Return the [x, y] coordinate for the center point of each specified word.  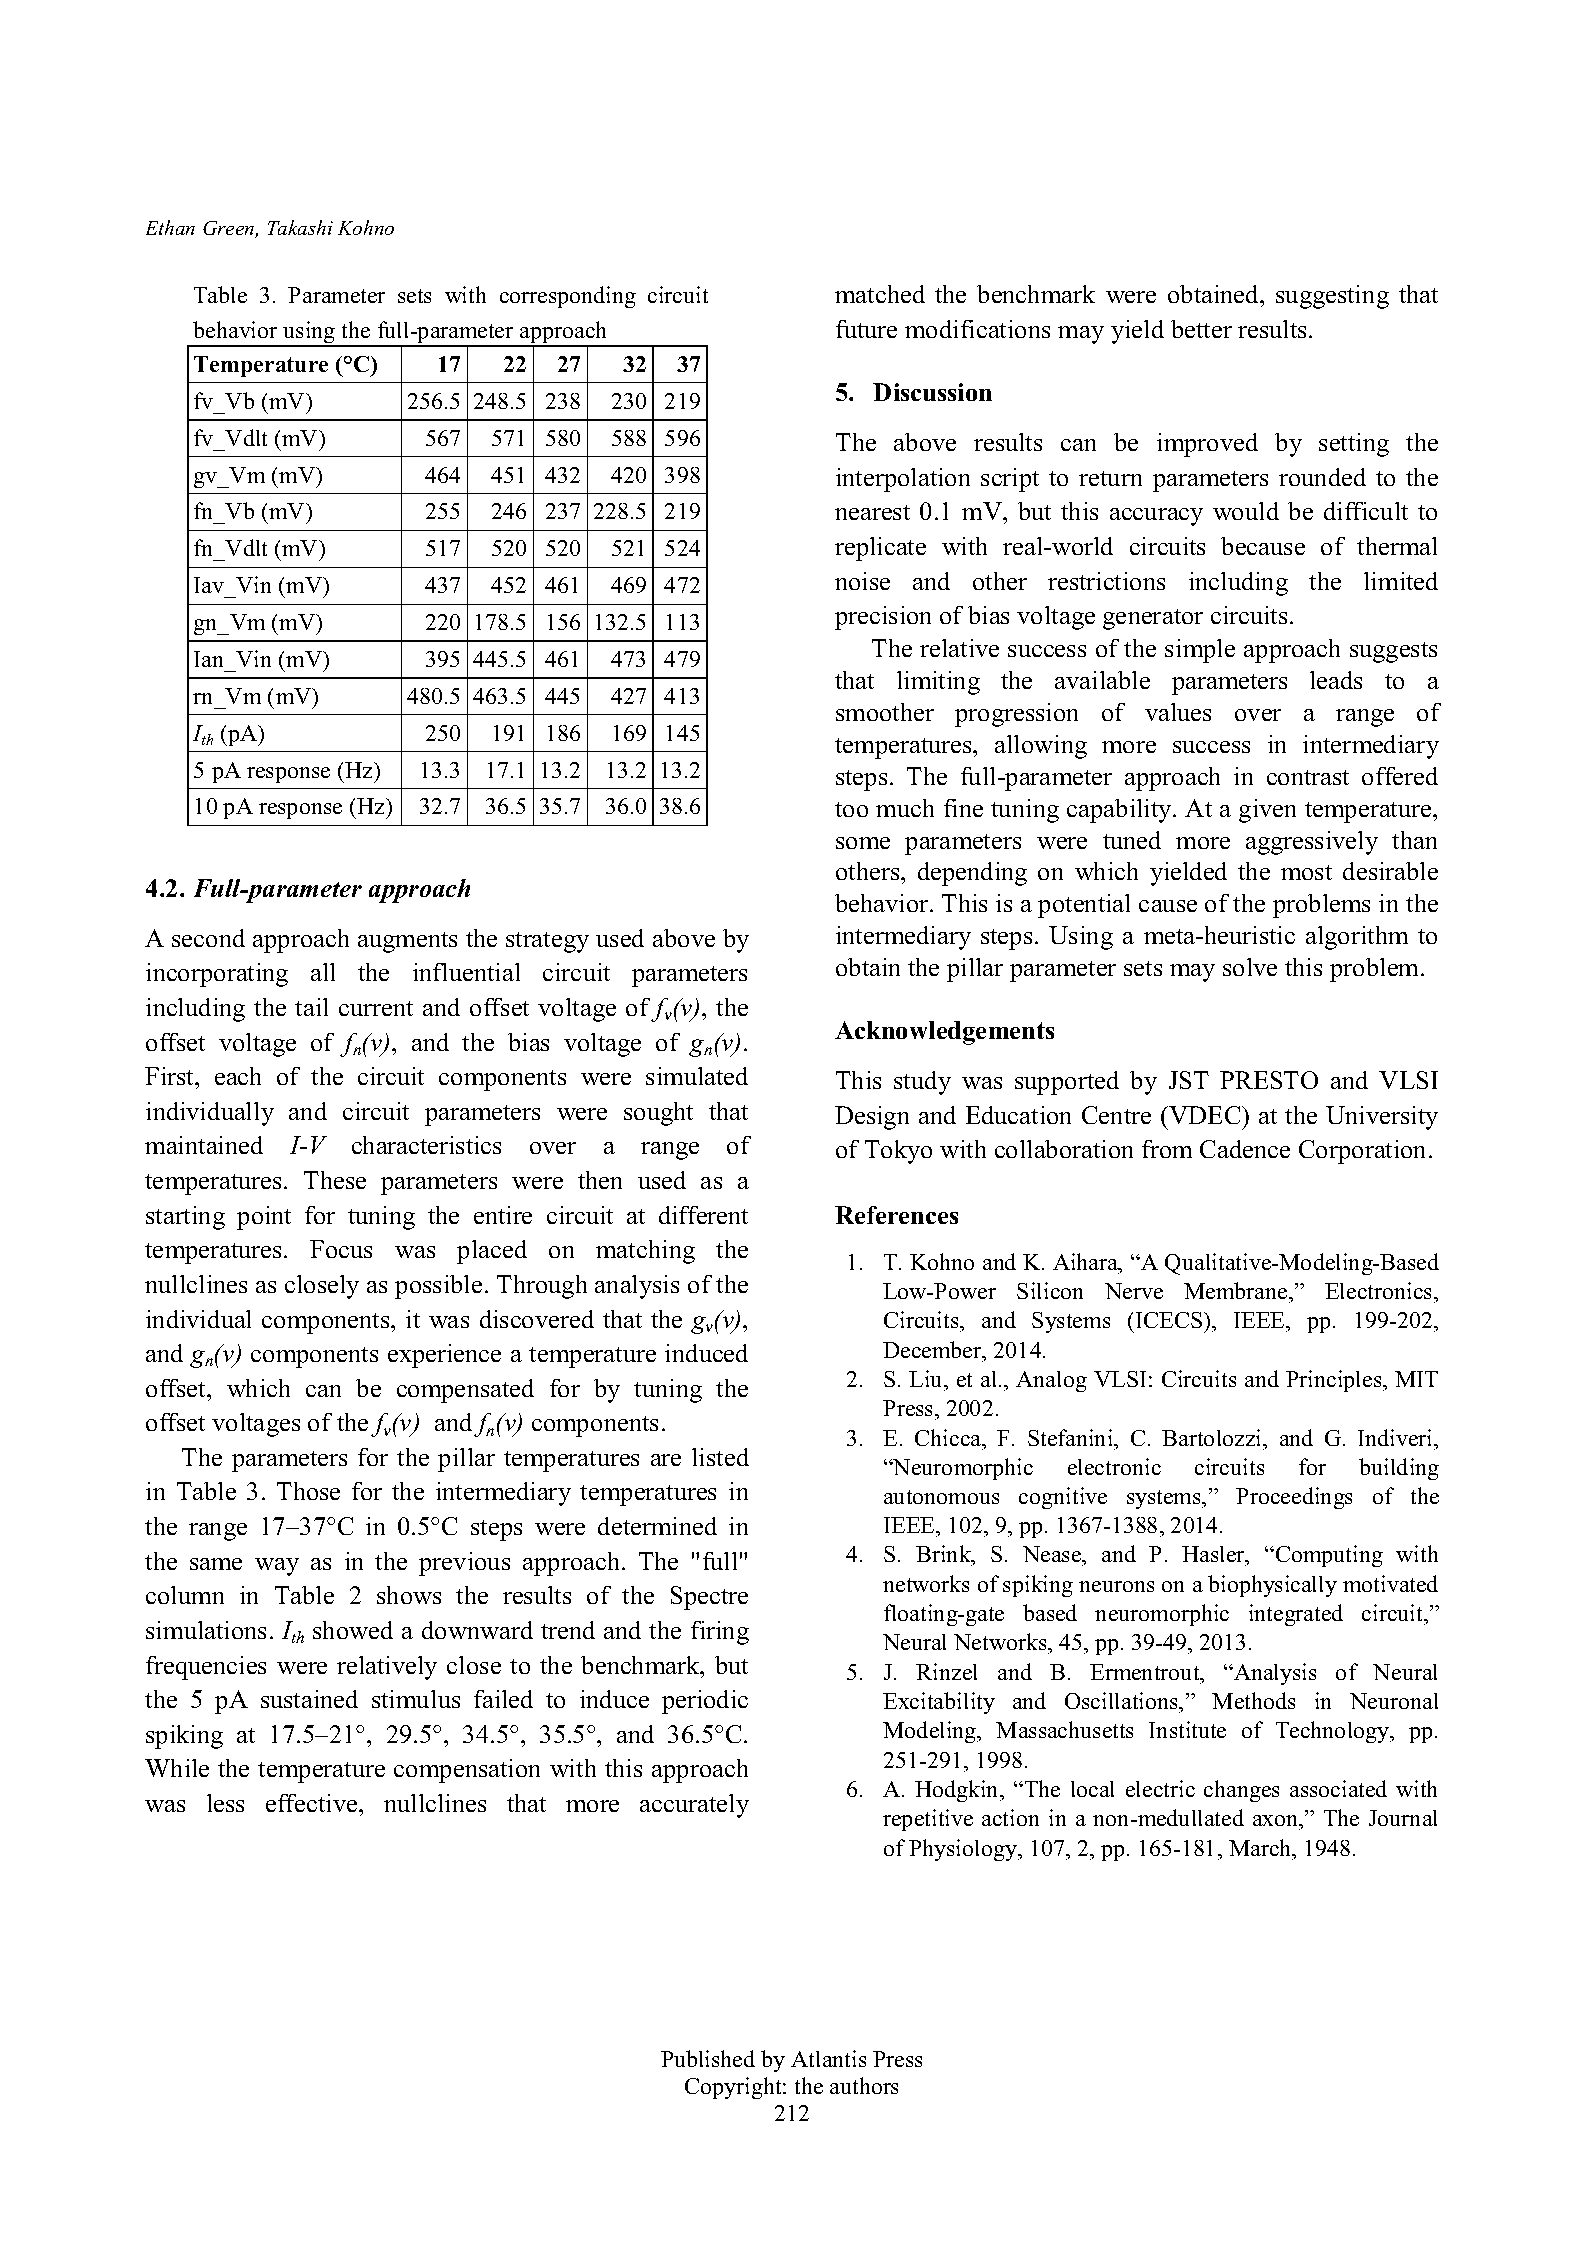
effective [313, 1803]
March [1261, 1847]
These [335, 1180]
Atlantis [828, 2058]
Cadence [1245, 1149]
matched [880, 294]
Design [872, 1118]
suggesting [1332, 297]
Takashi [300, 227]
